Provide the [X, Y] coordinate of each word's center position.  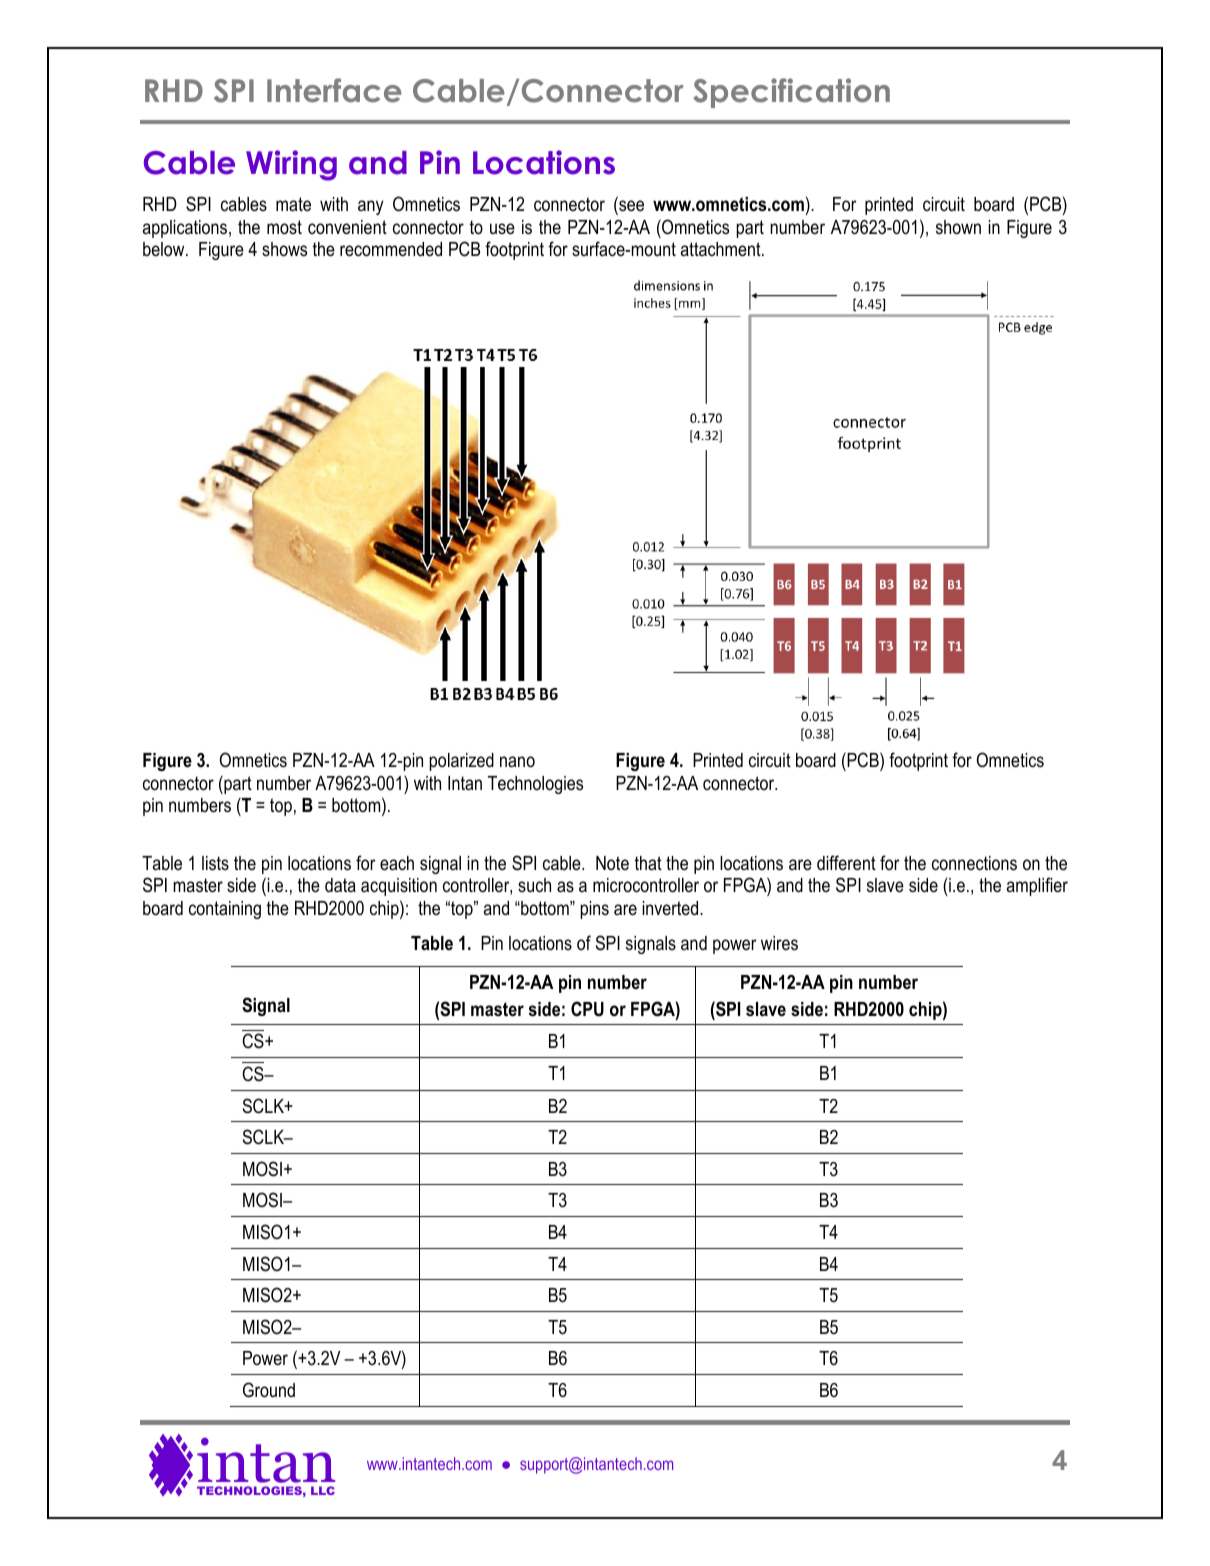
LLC [323, 1490]
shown [958, 227]
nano [517, 762]
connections [974, 863]
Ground [269, 1390]
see [630, 207]
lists [215, 863]
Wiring [291, 165]
